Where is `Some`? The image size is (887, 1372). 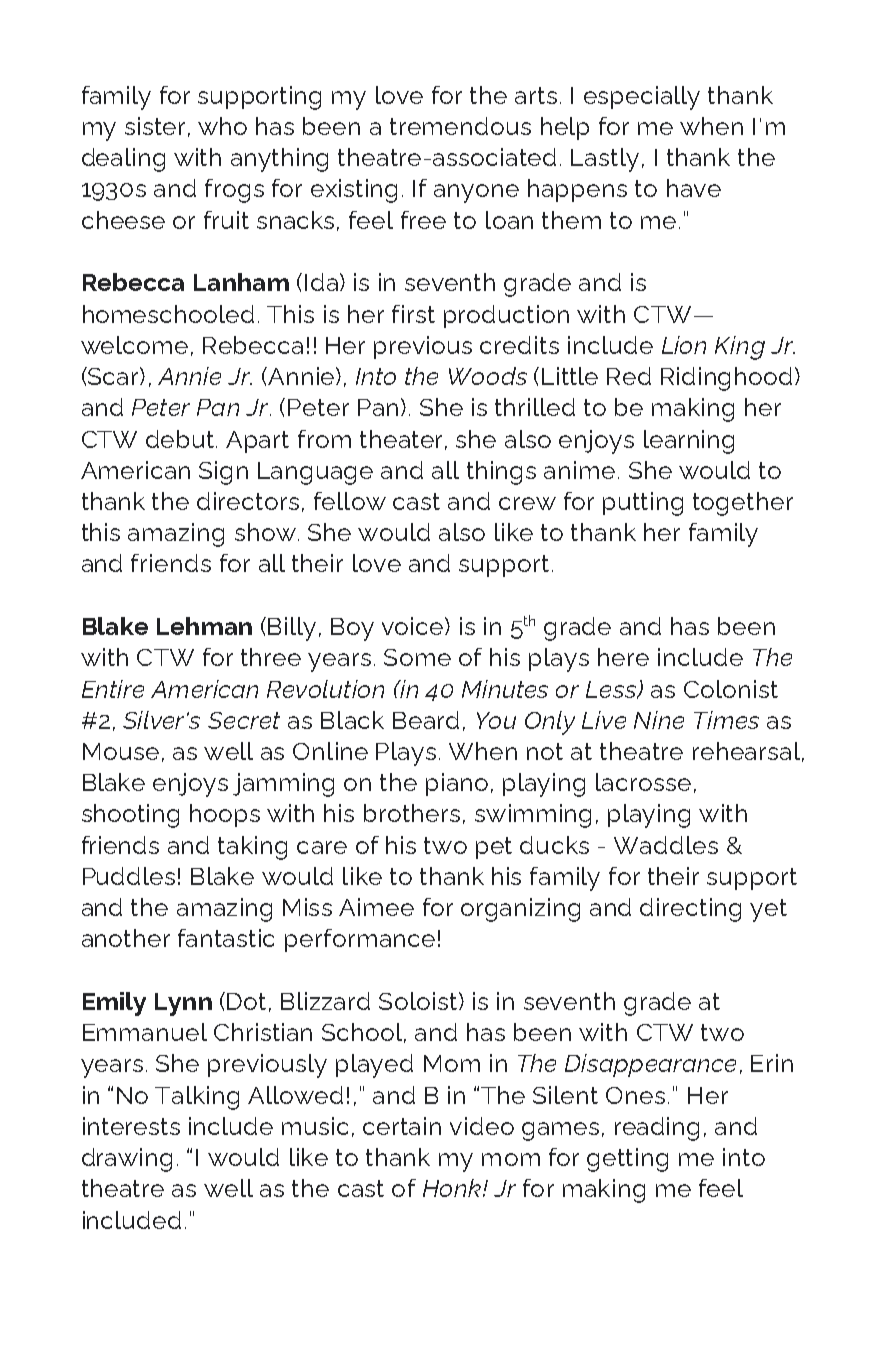
Some is located at coordinates (417, 657).
